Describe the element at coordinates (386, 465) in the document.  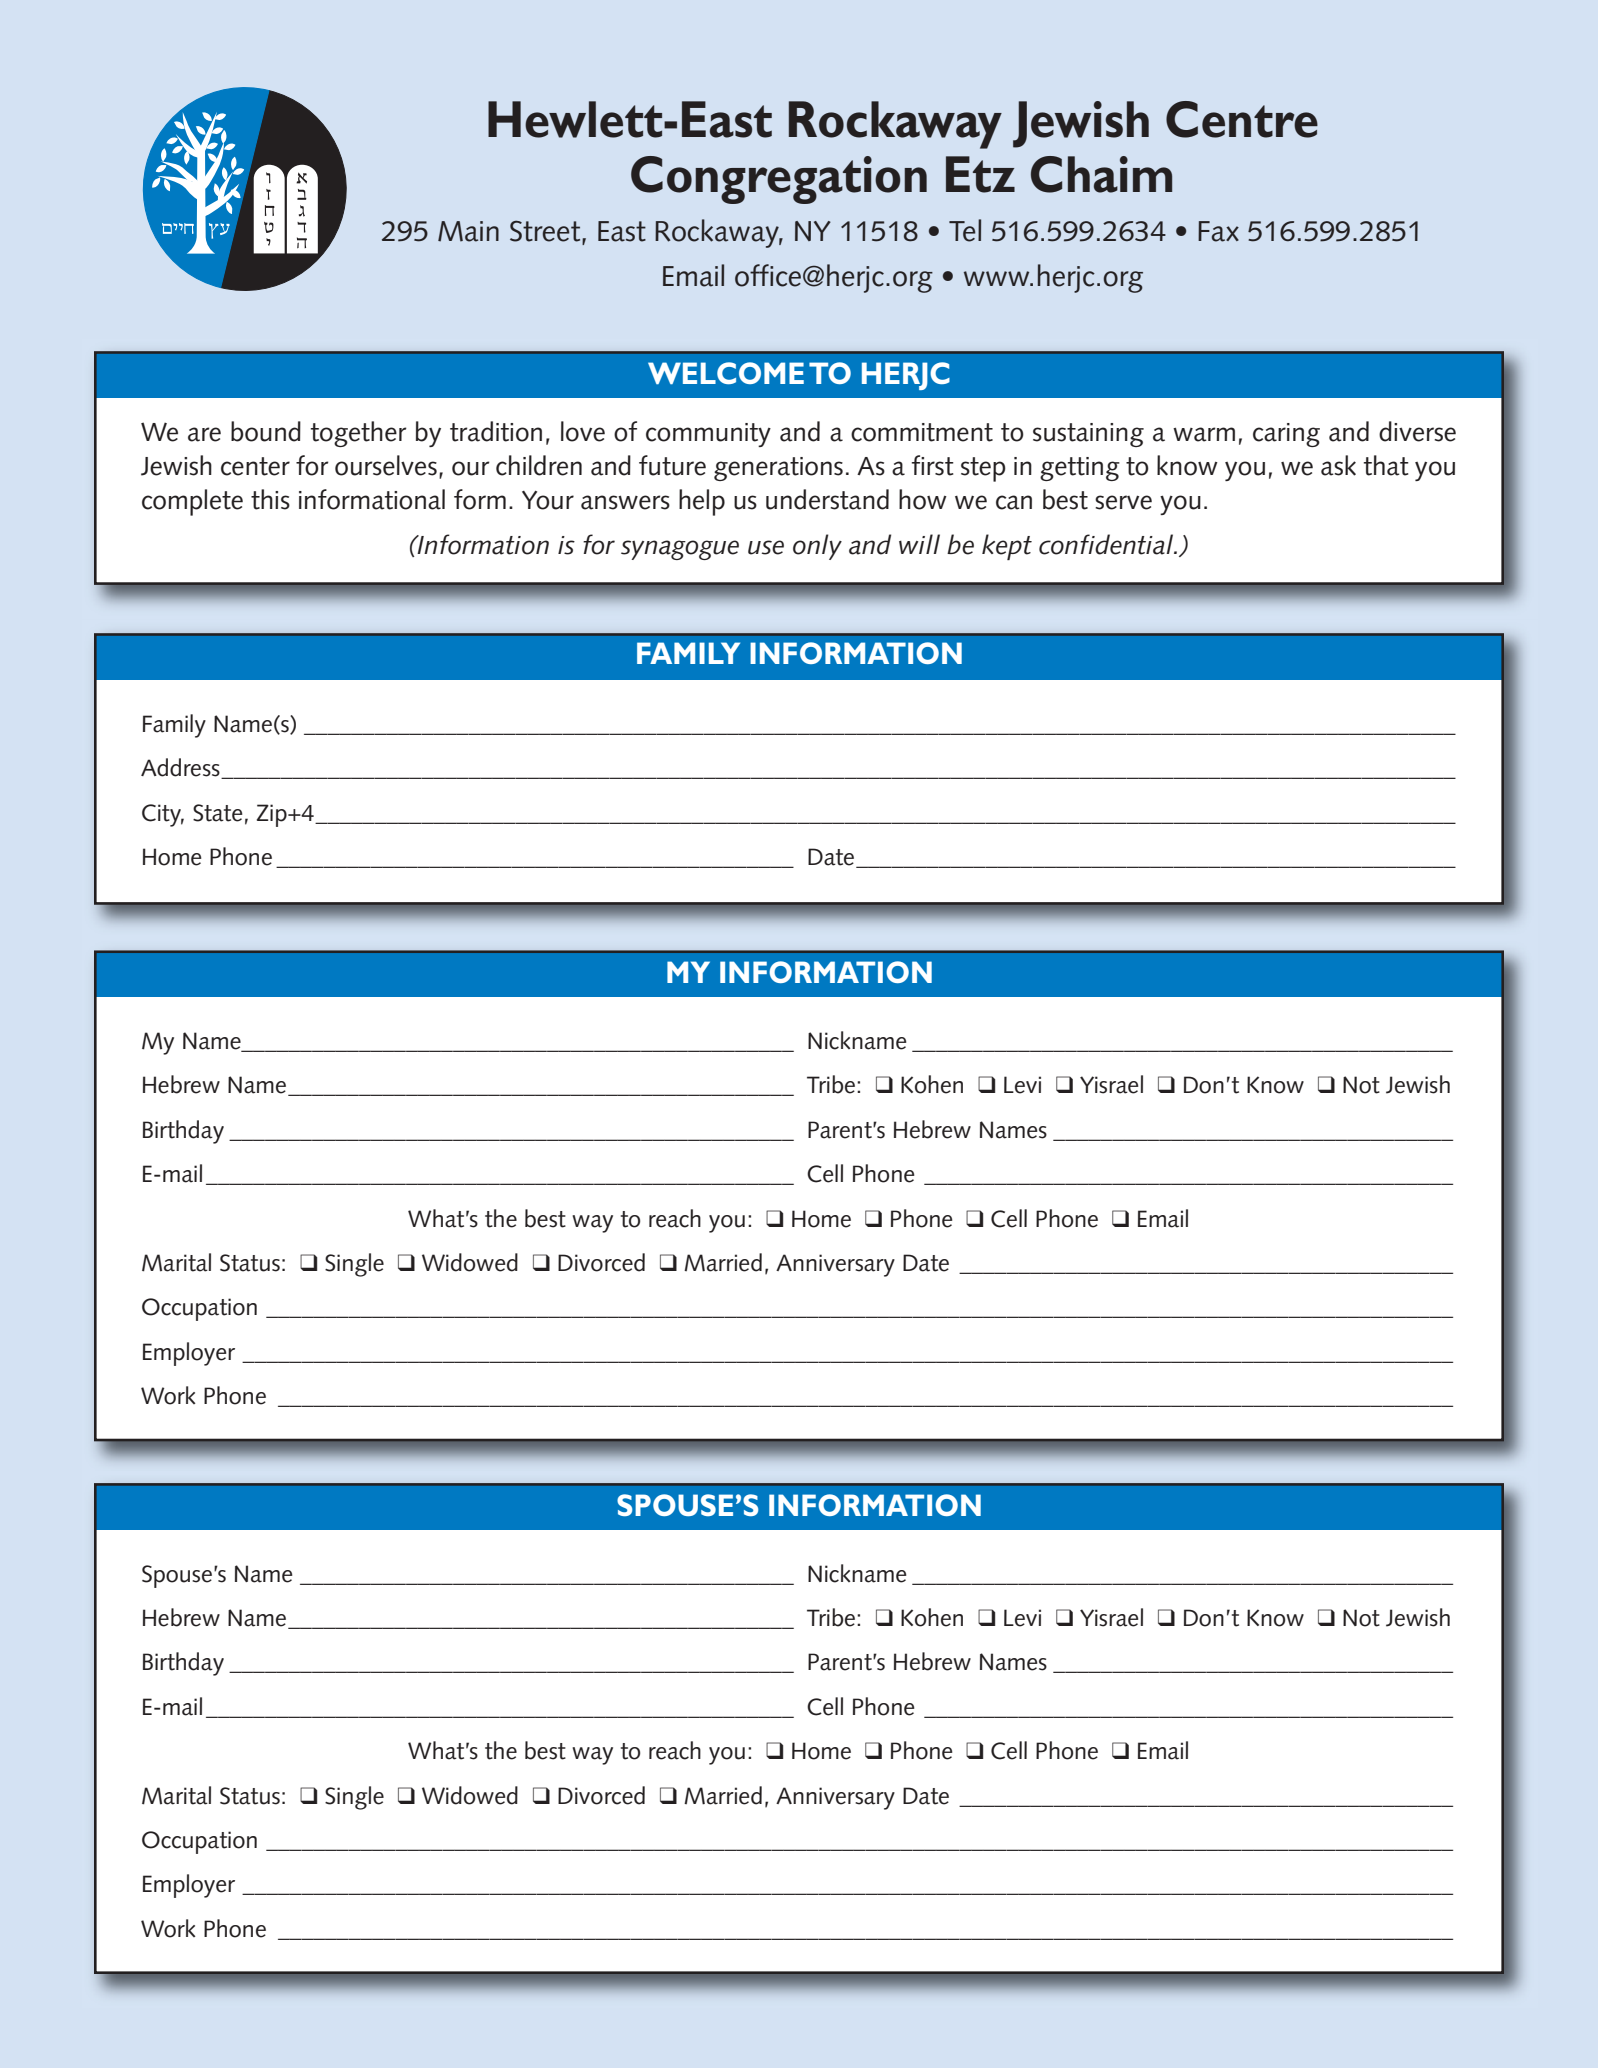
I see `ourselves` at that location.
